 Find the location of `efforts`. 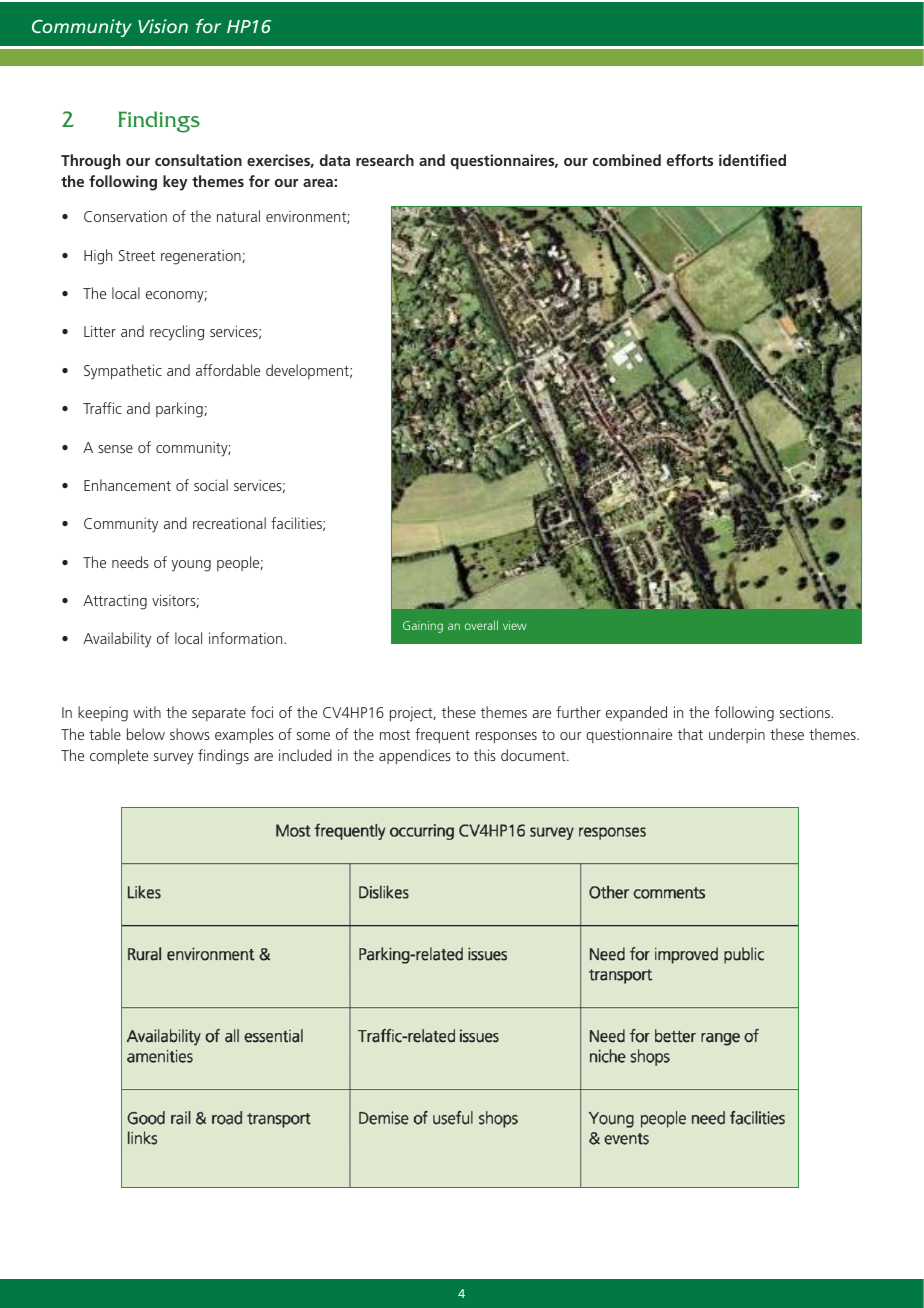

efforts is located at coordinates (690, 160).
